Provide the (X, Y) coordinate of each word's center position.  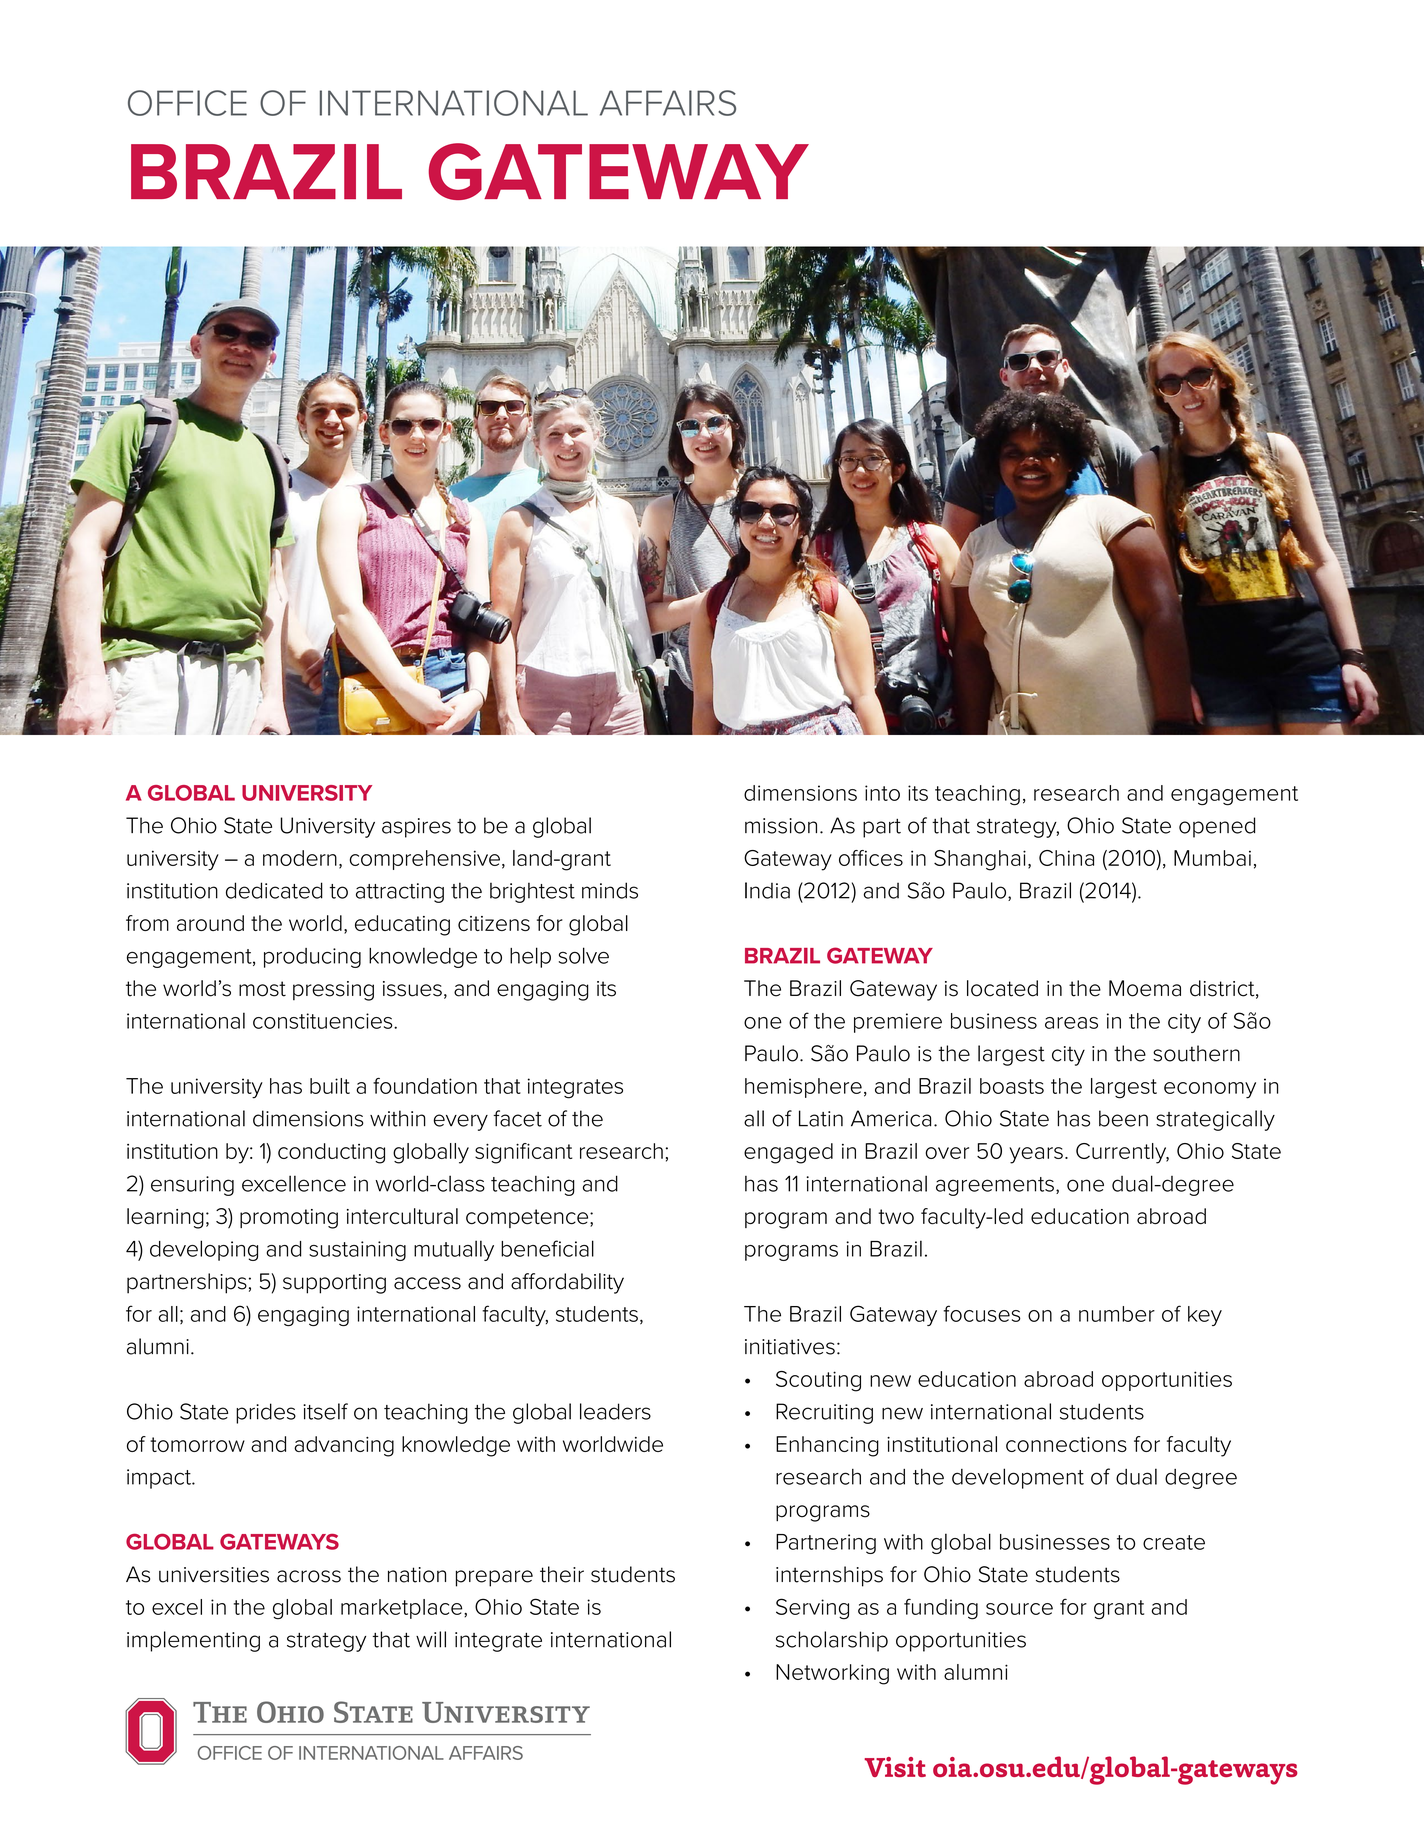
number (1117, 1314)
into (882, 793)
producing (312, 958)
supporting (334, 1284)
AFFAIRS (668, 103)
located (1002, 988)
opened (1217, 827)
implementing (193, 1641)
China (1066, 858)
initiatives (790, 1347)
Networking (832, 1674)
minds (610, 890)
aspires (416, 828)
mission (781, 826)
